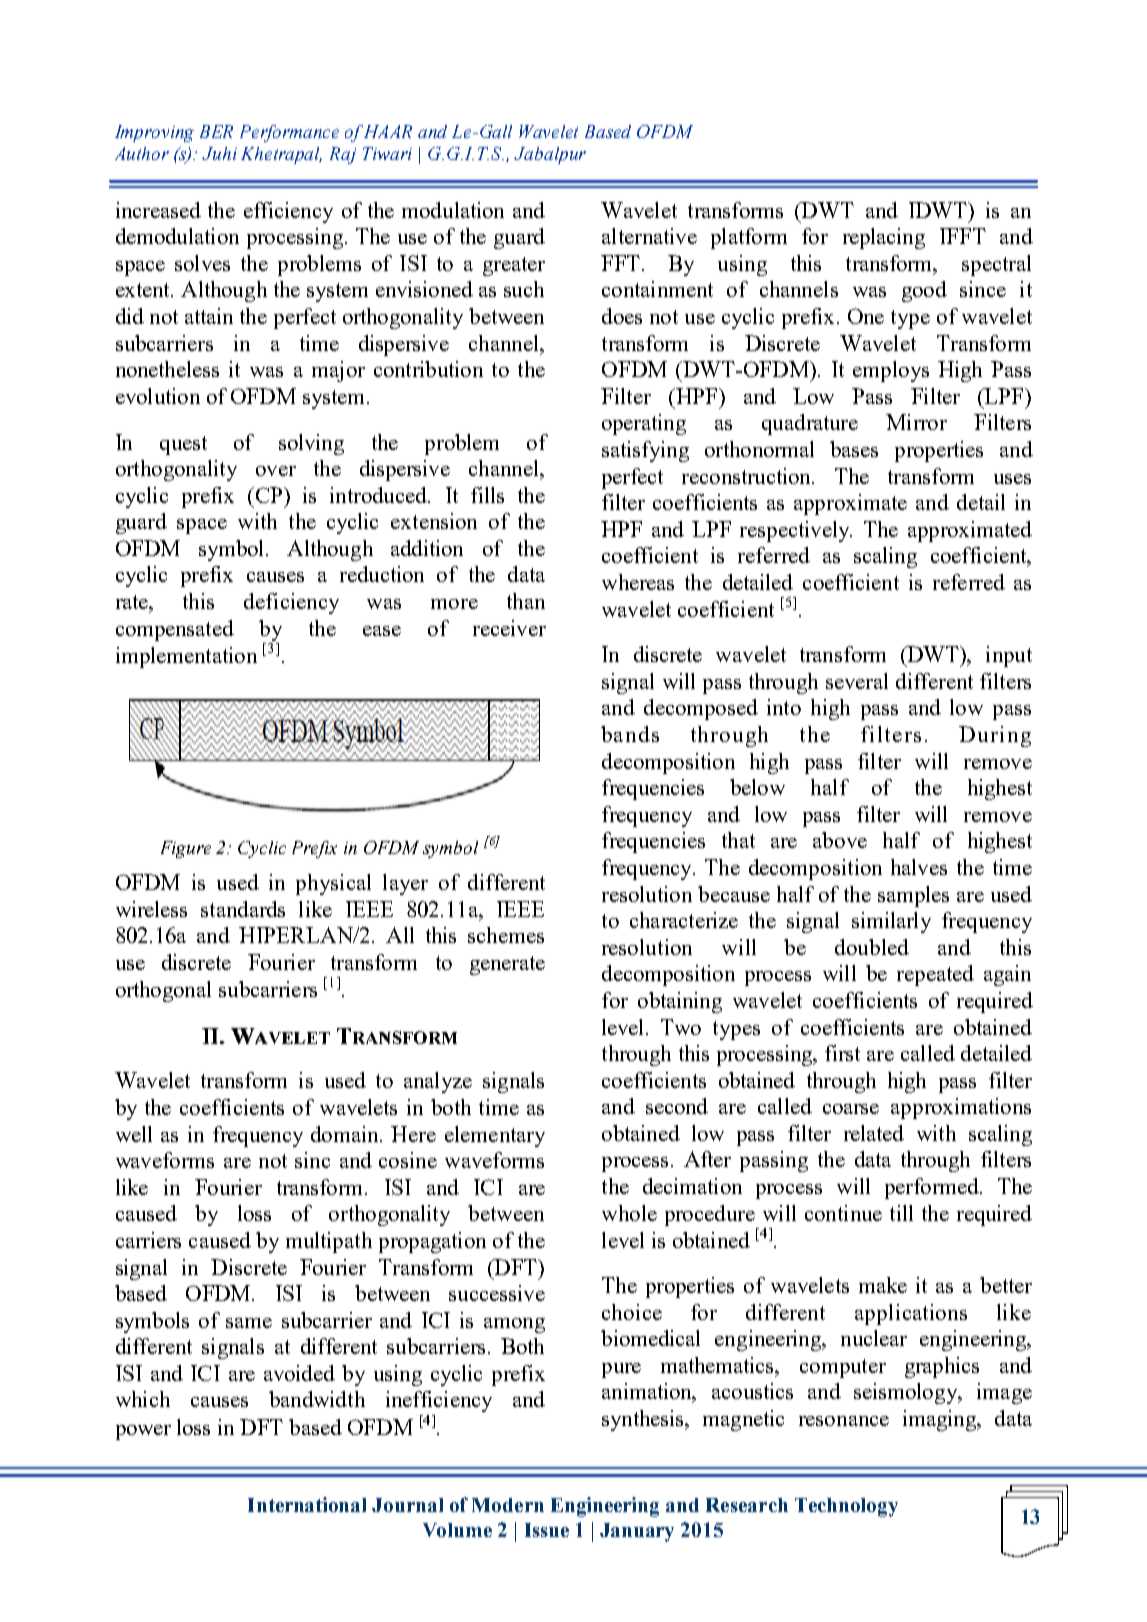 This screenshot has height=1622, width=1147. What do you see at coordinates (919, 867) in the screenshot?
I see `halves` at bounding box center [919, 867].
